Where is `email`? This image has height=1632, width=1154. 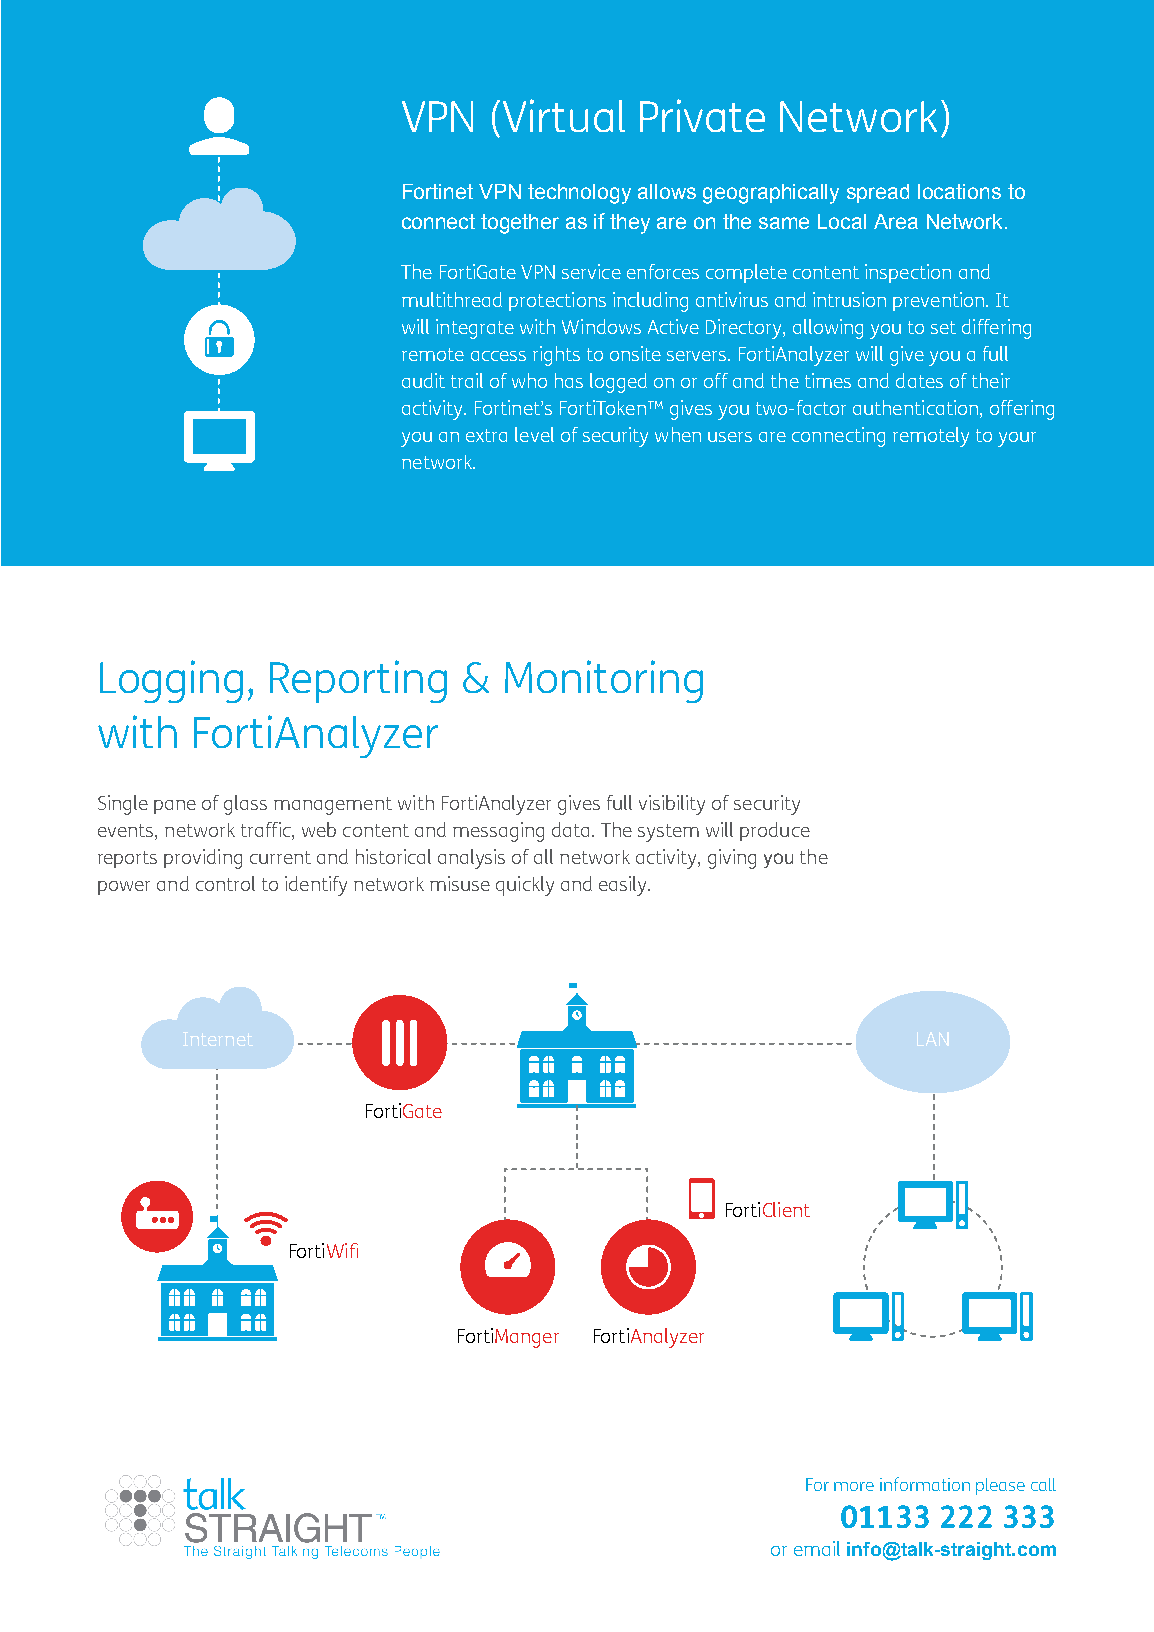
email is located at coordinates (817, 1548).
